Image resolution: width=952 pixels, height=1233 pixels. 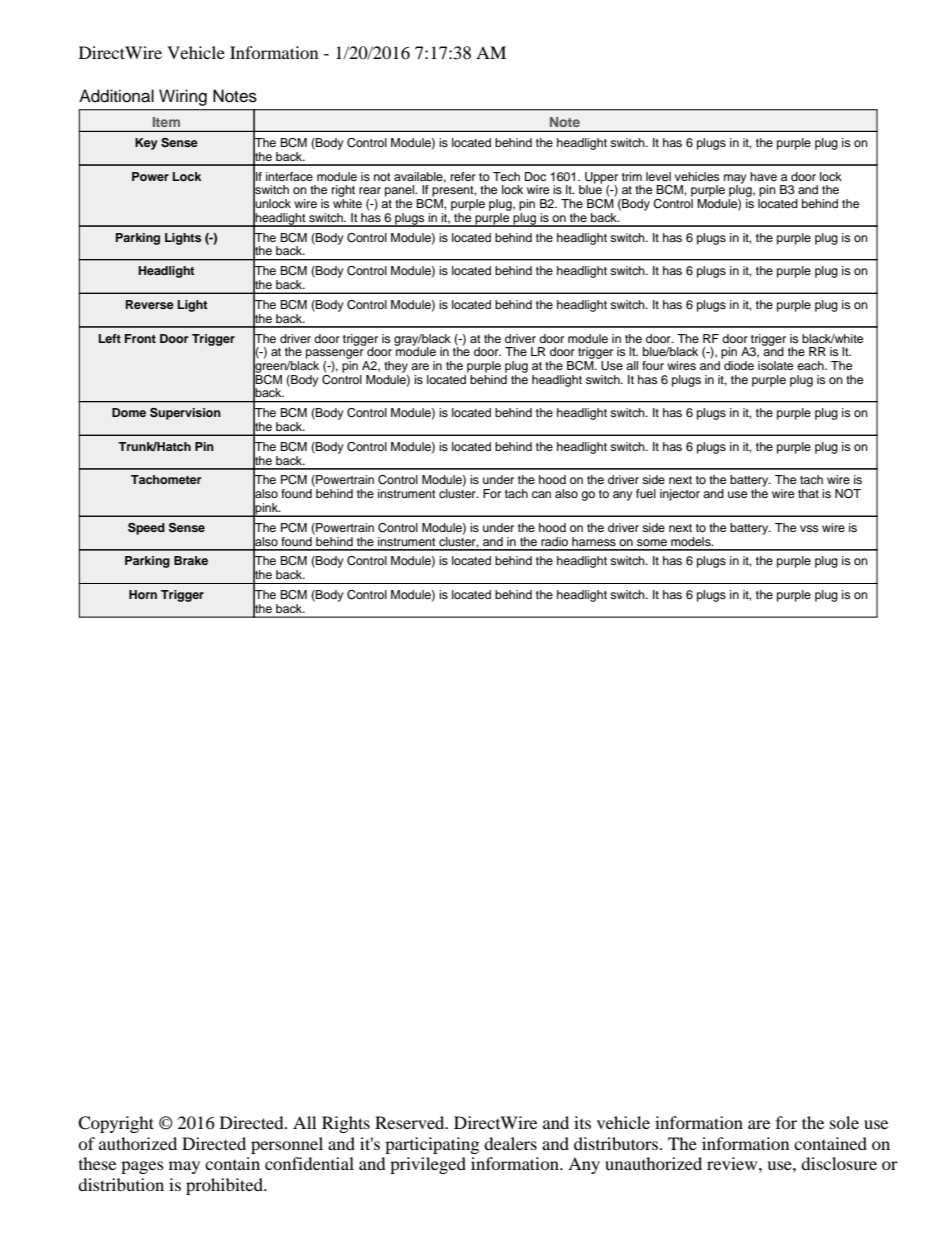 I want to click on disclosure, so click(x=839, y=1163).
